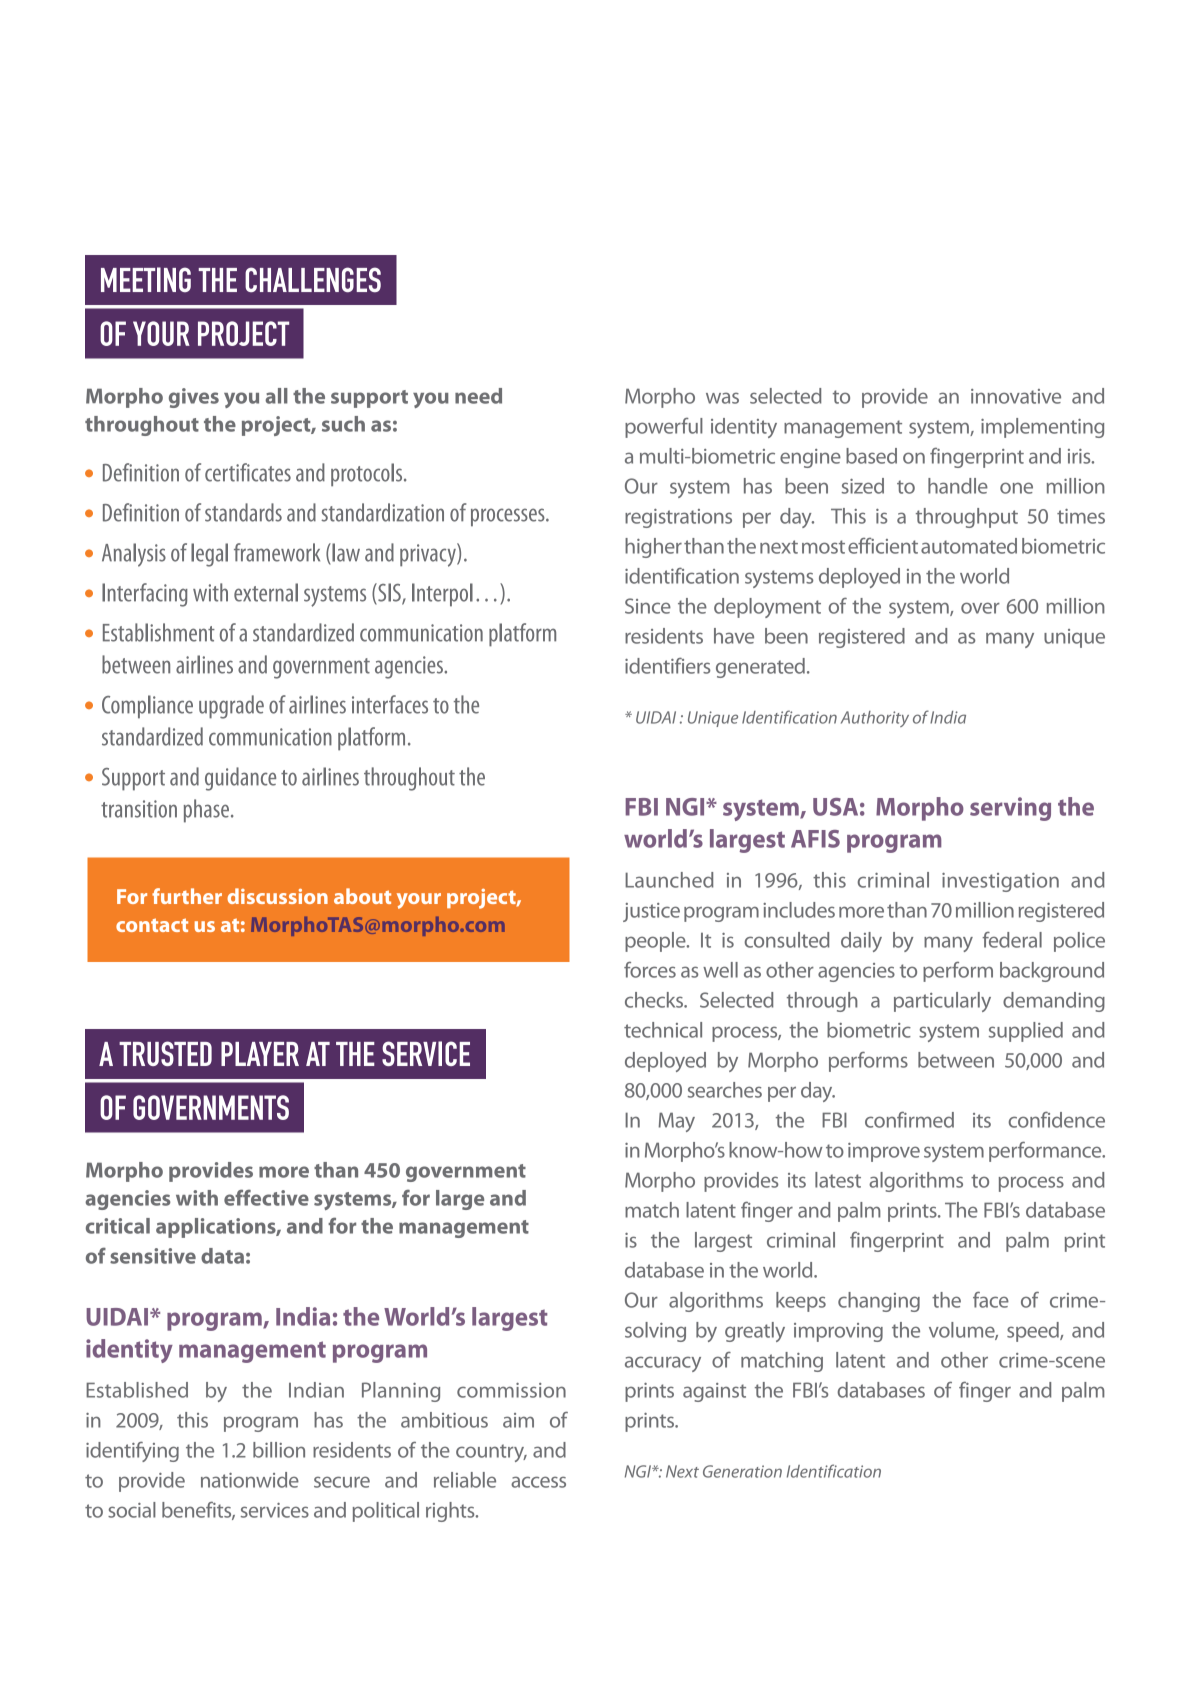 The width and height of the page is (1191, 1684). What do you see at coordinates (651, 912) in the page?
I see `justice` at bounding box center [651, 912].
